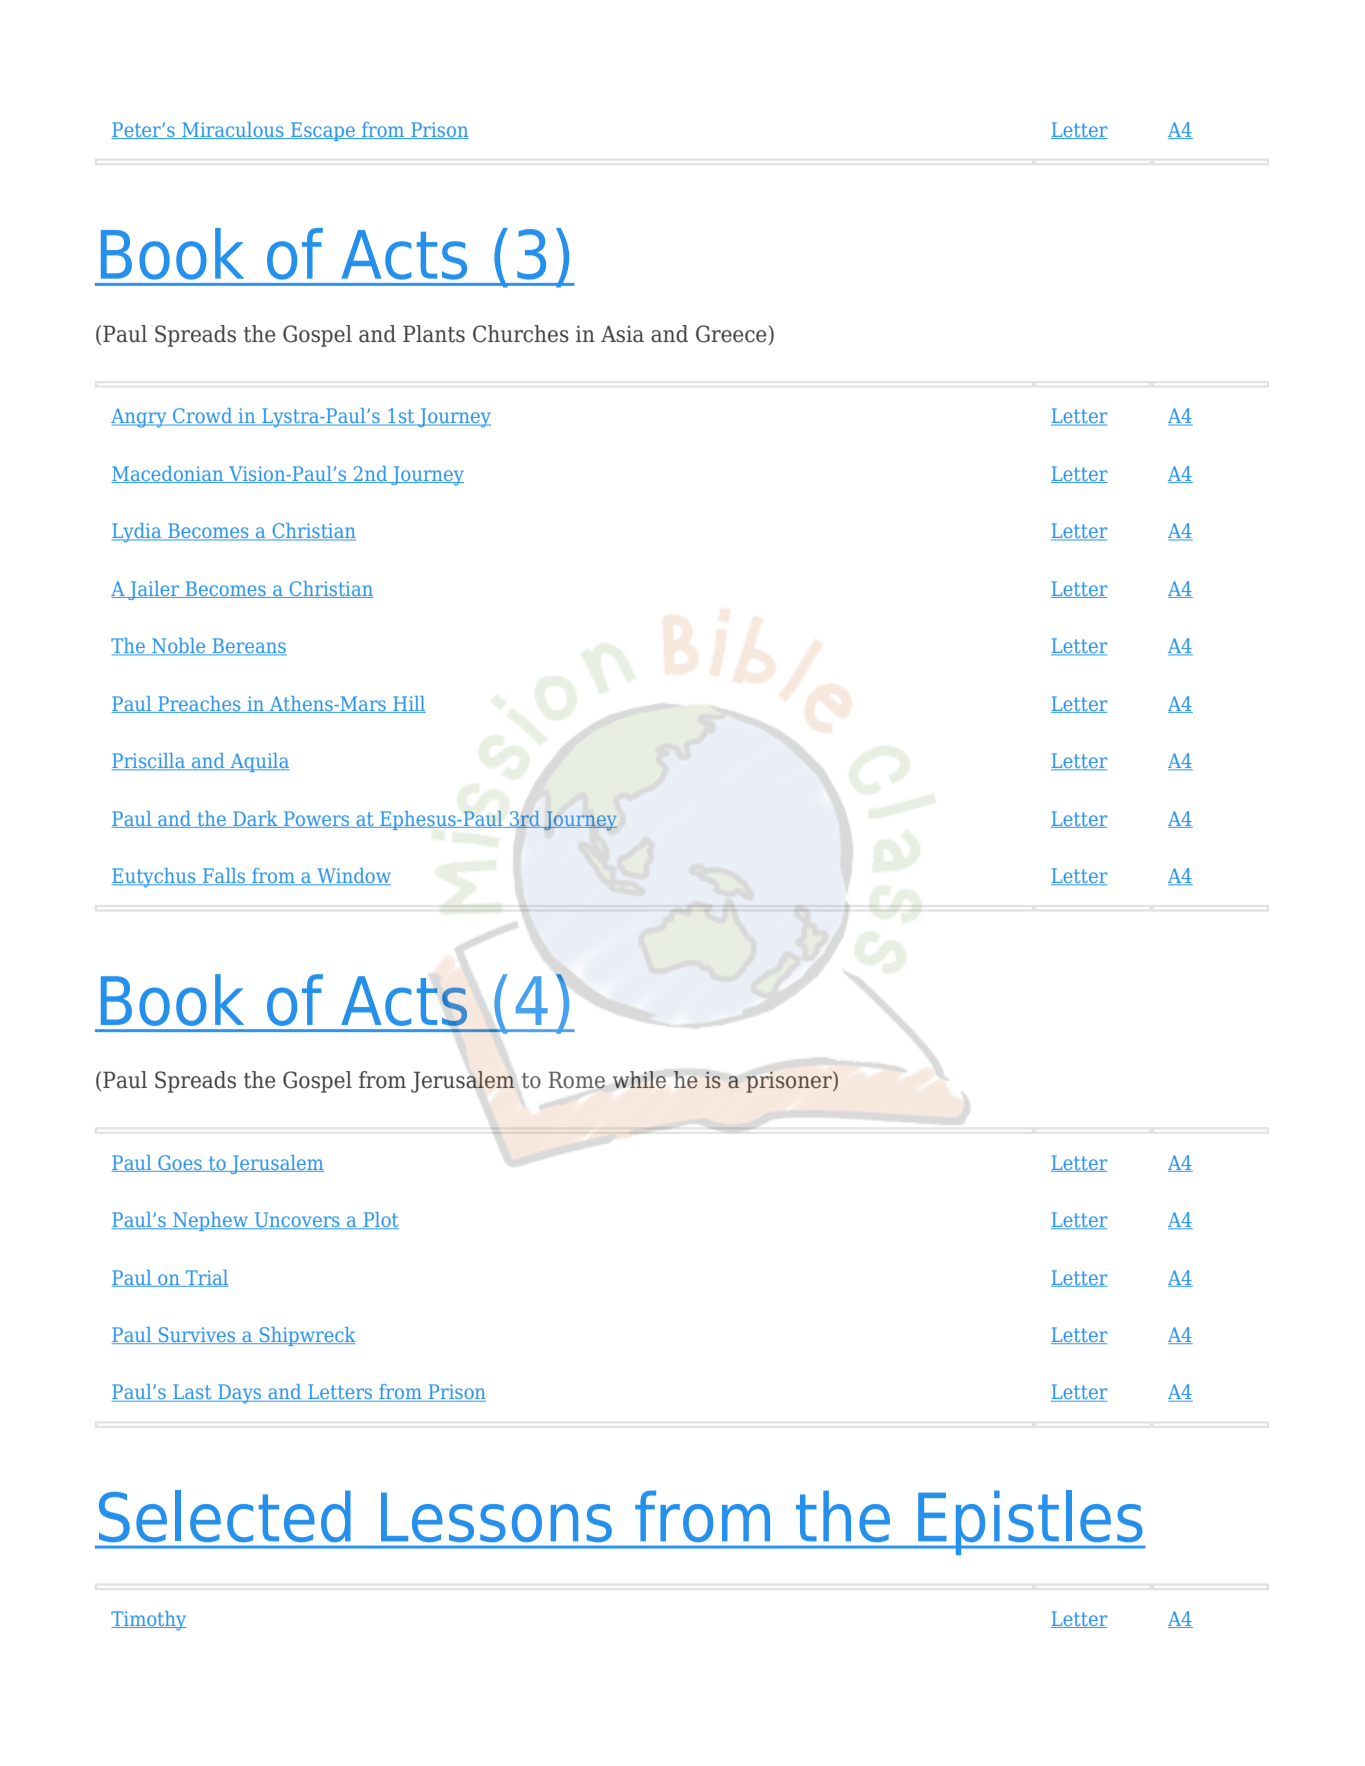 The width and height of the screenshot is (1365, 1766). What do you see at coordinates (496, 1517) in the screenshot?
I see `Lessons` at bounding box center [496, 1517].
